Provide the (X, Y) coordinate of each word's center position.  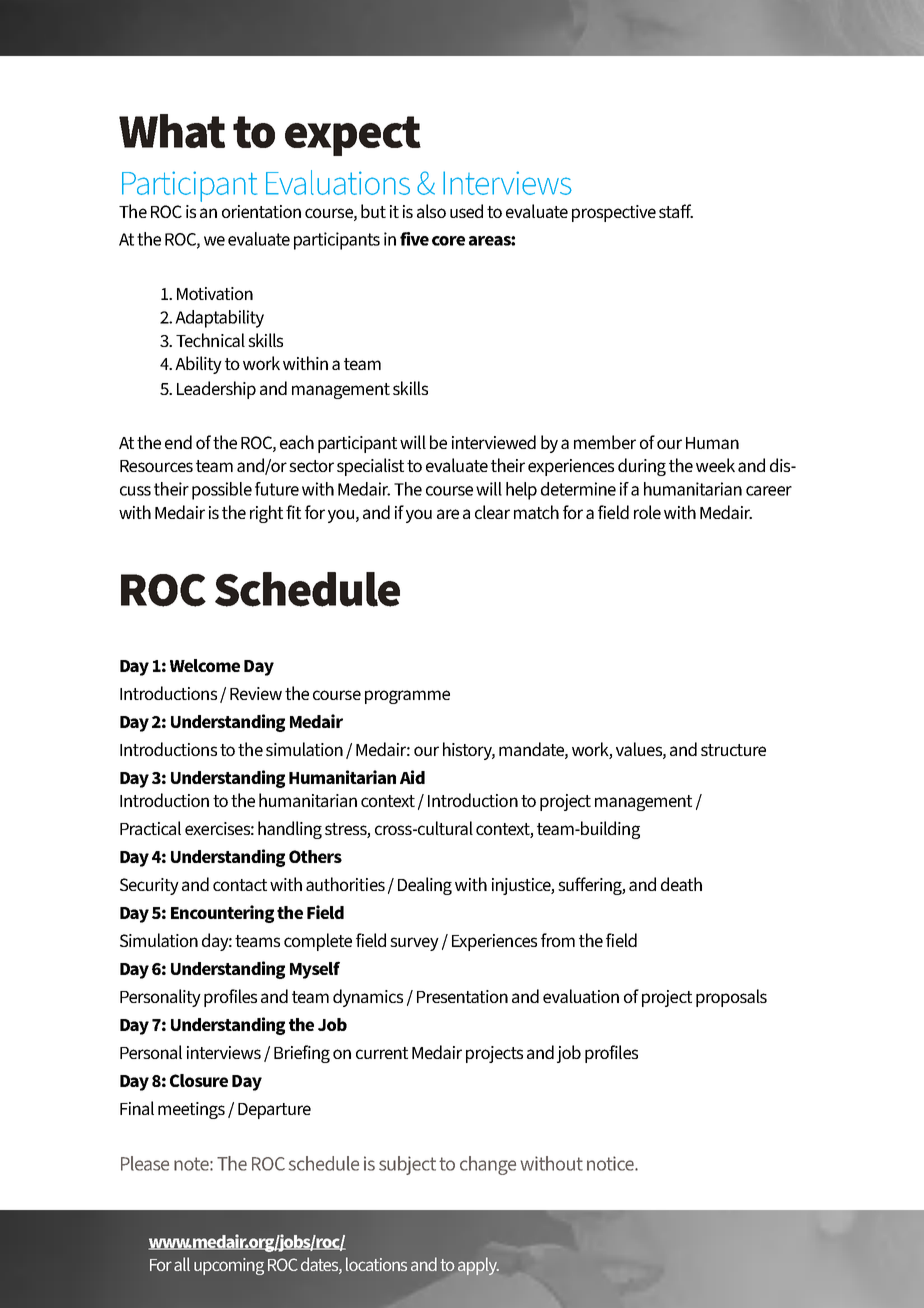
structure (733, 750)
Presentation (462, 996)
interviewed (494, 442)
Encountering (222, 914)
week (715, 465)
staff (676, 211)
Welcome (205, 665)
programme (407, 697)
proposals (731, 998)
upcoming (229, 1266)
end (178, 442)
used (466, 211)
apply (478, 1266)
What (172, 131)
